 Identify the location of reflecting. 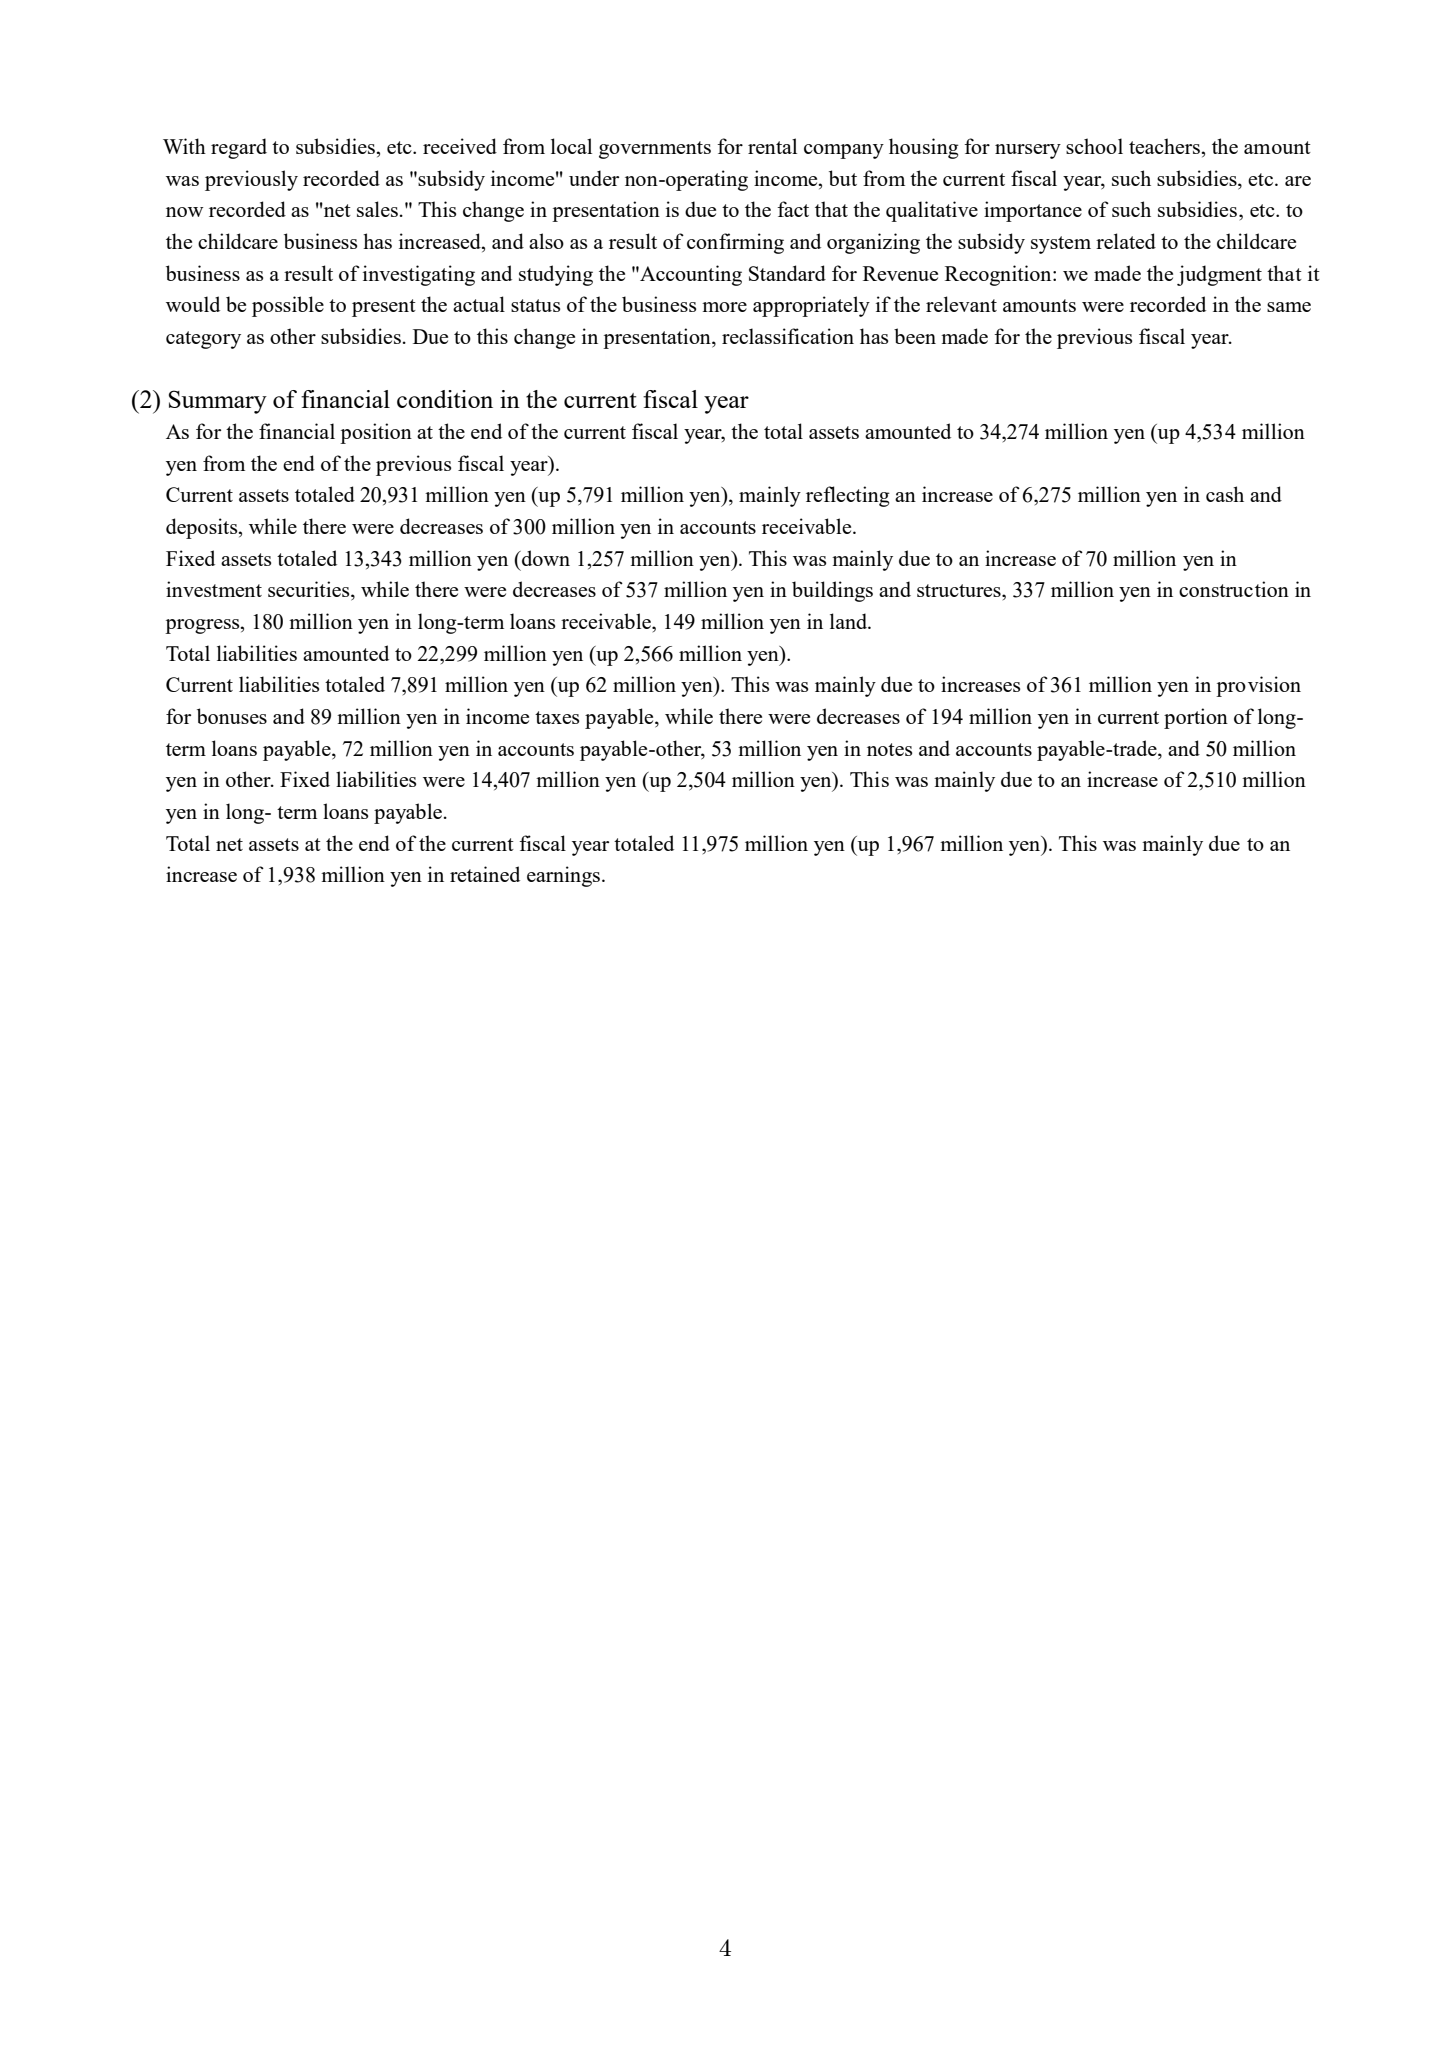
(848, 496).
